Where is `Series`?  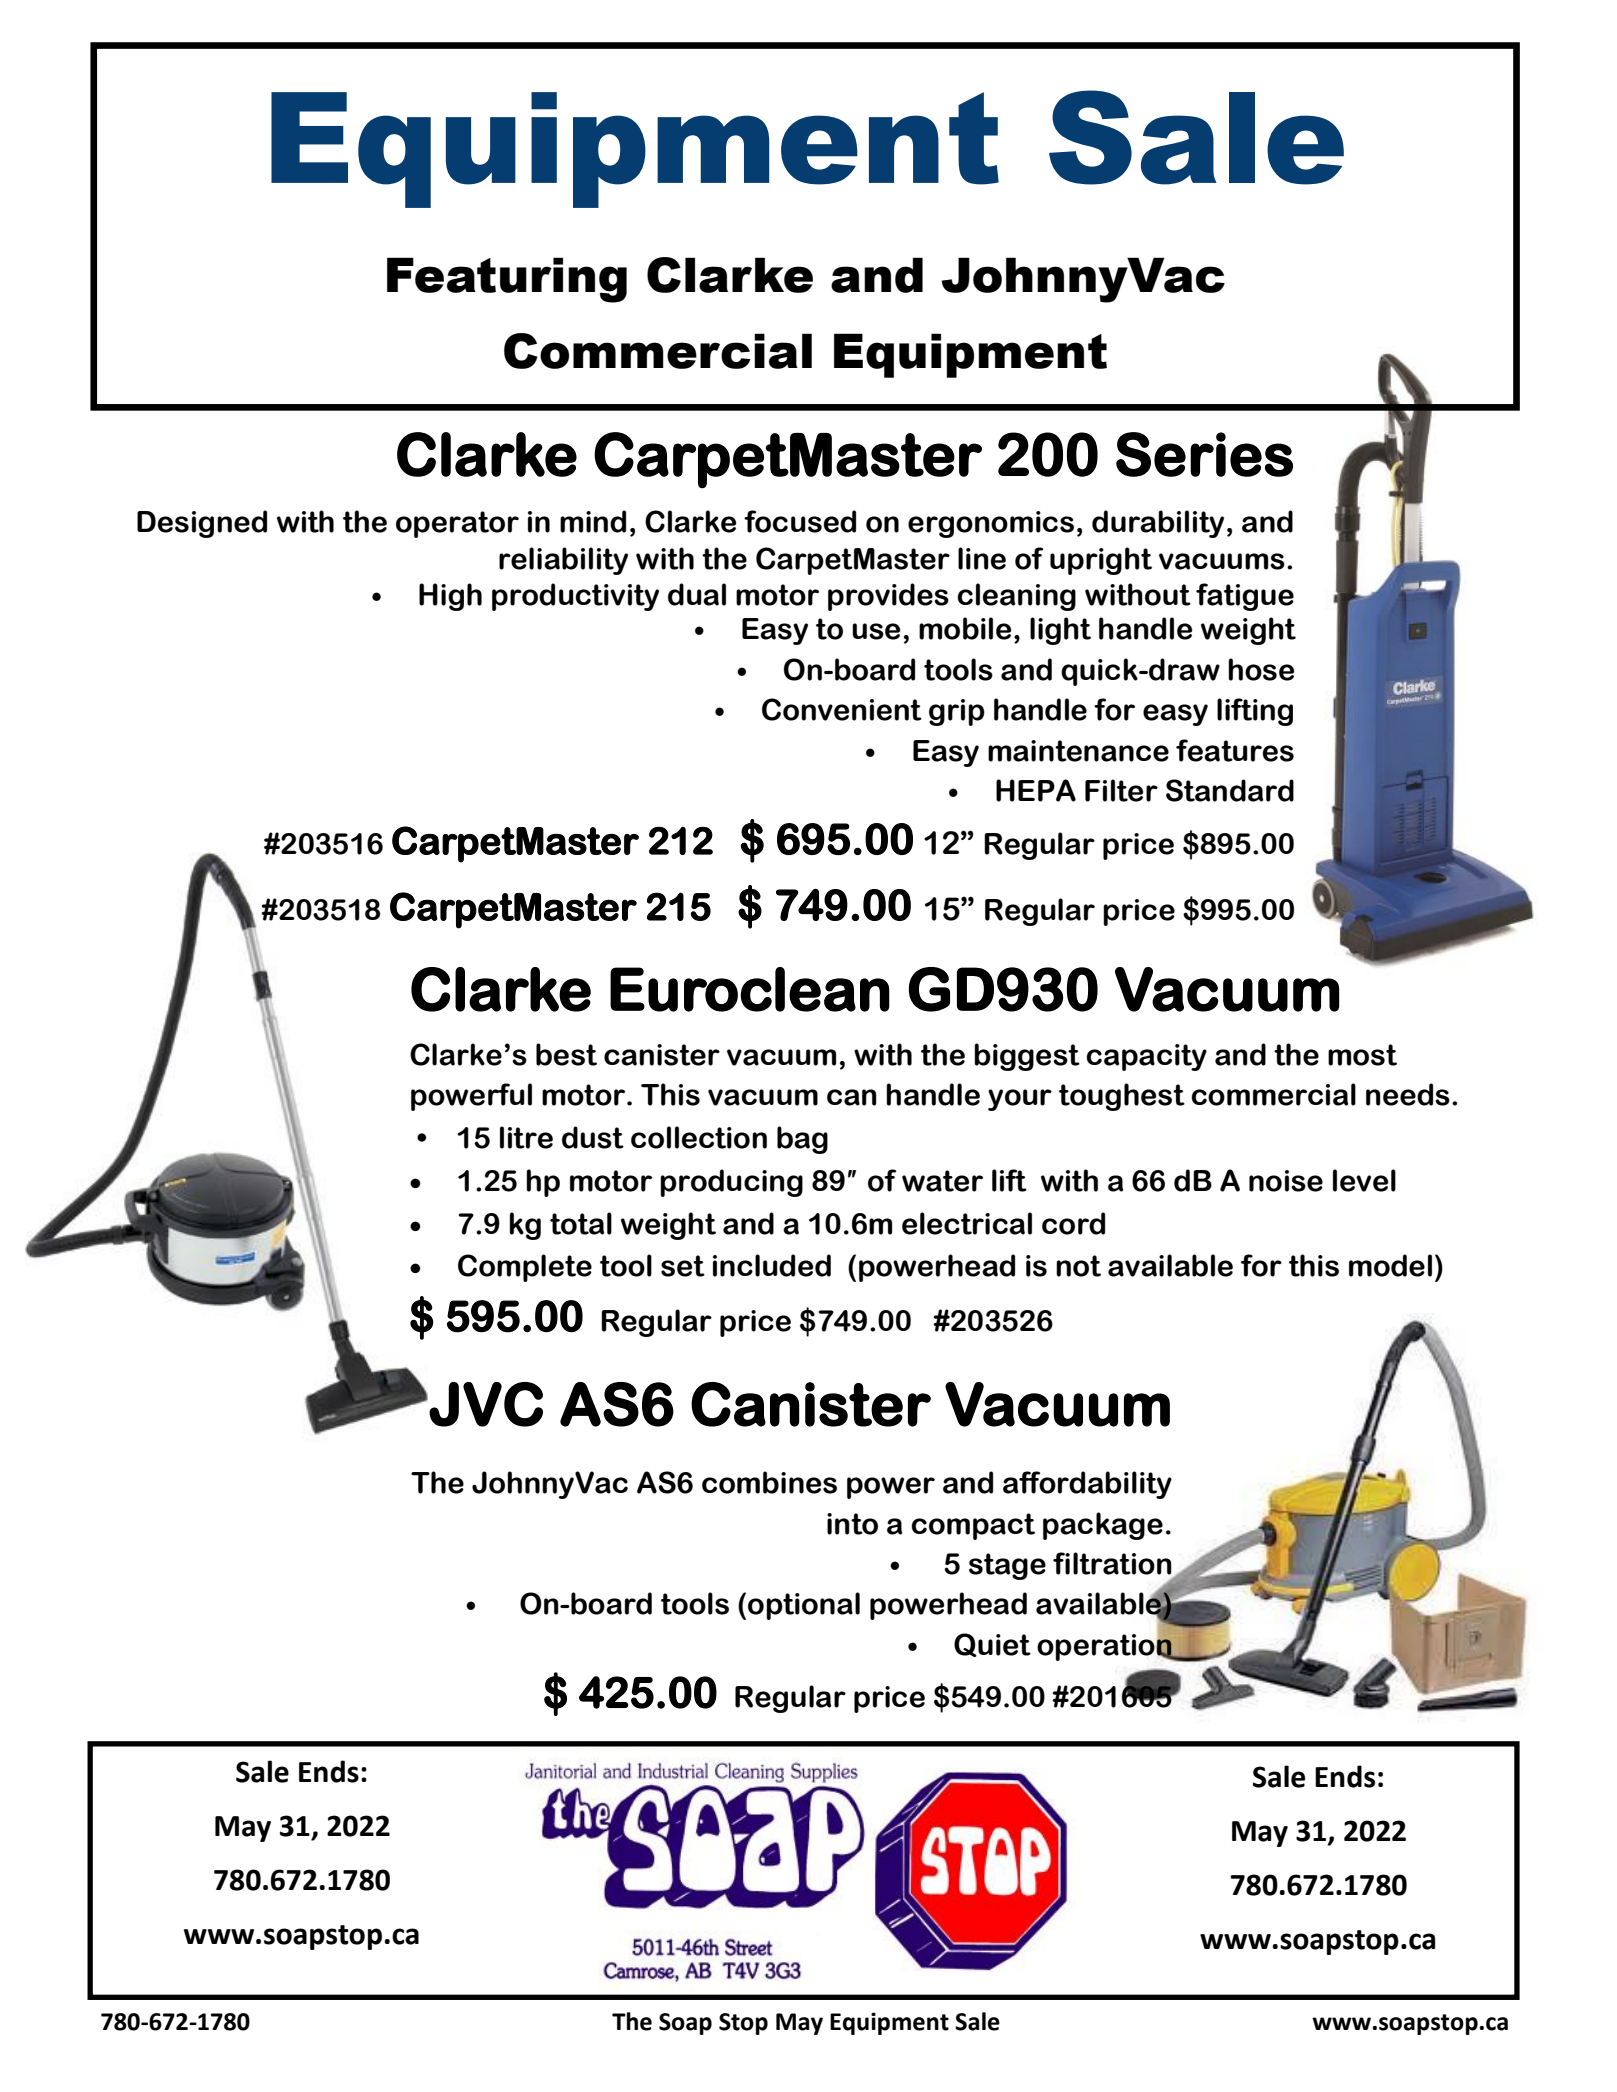
Series is located at coordinates (1204, 454).
